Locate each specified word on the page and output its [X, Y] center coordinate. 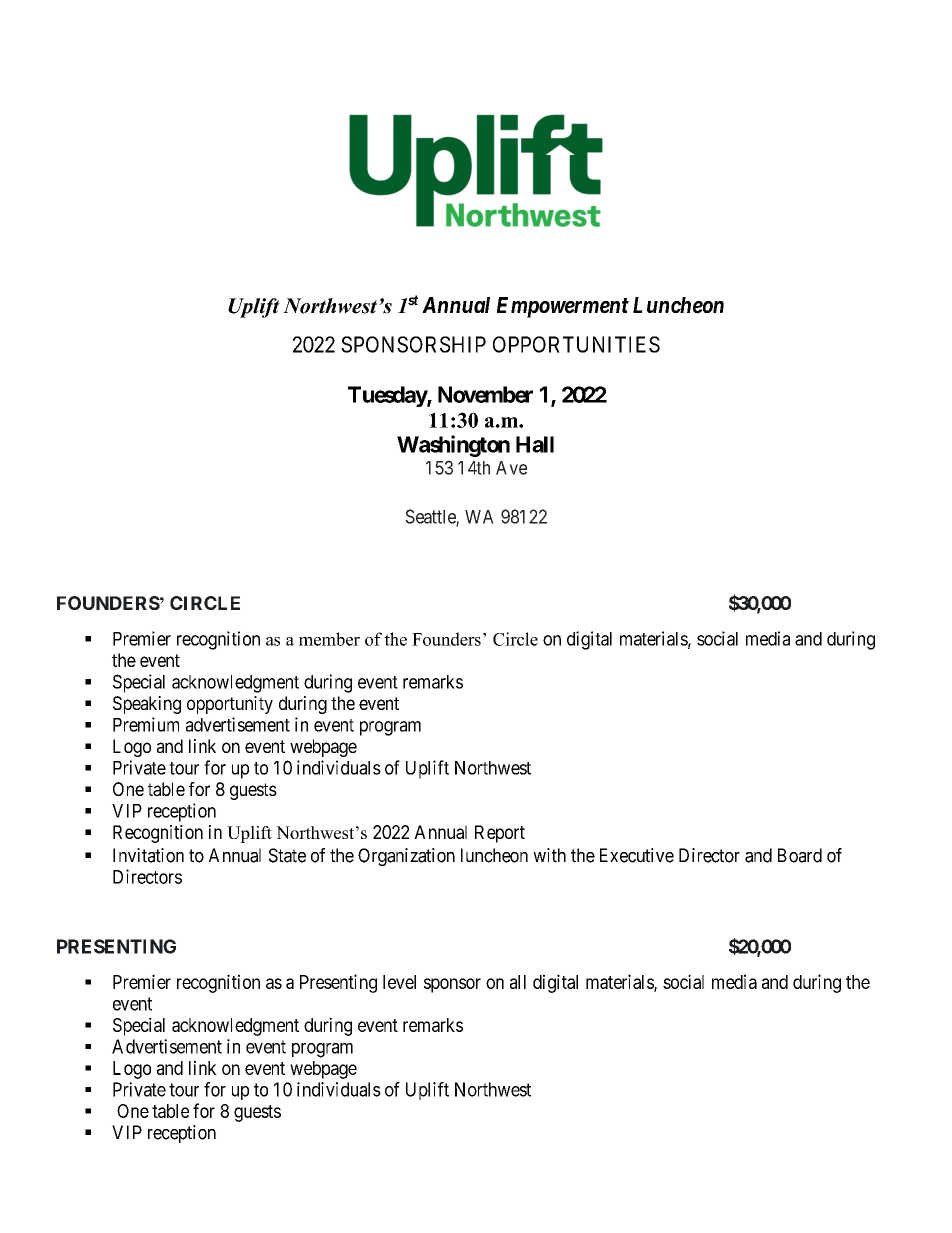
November [485, 394]
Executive [637, 855]
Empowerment [563, 307]
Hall [535, 444]
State [287, 855]
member [329, 639]
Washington [453, 446]
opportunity [230, 705]
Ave [511, 468]
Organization [406, 857]
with [549, 855]
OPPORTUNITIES [576, 344]
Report [500, 834]
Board [800, 855]
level [399, 982]
